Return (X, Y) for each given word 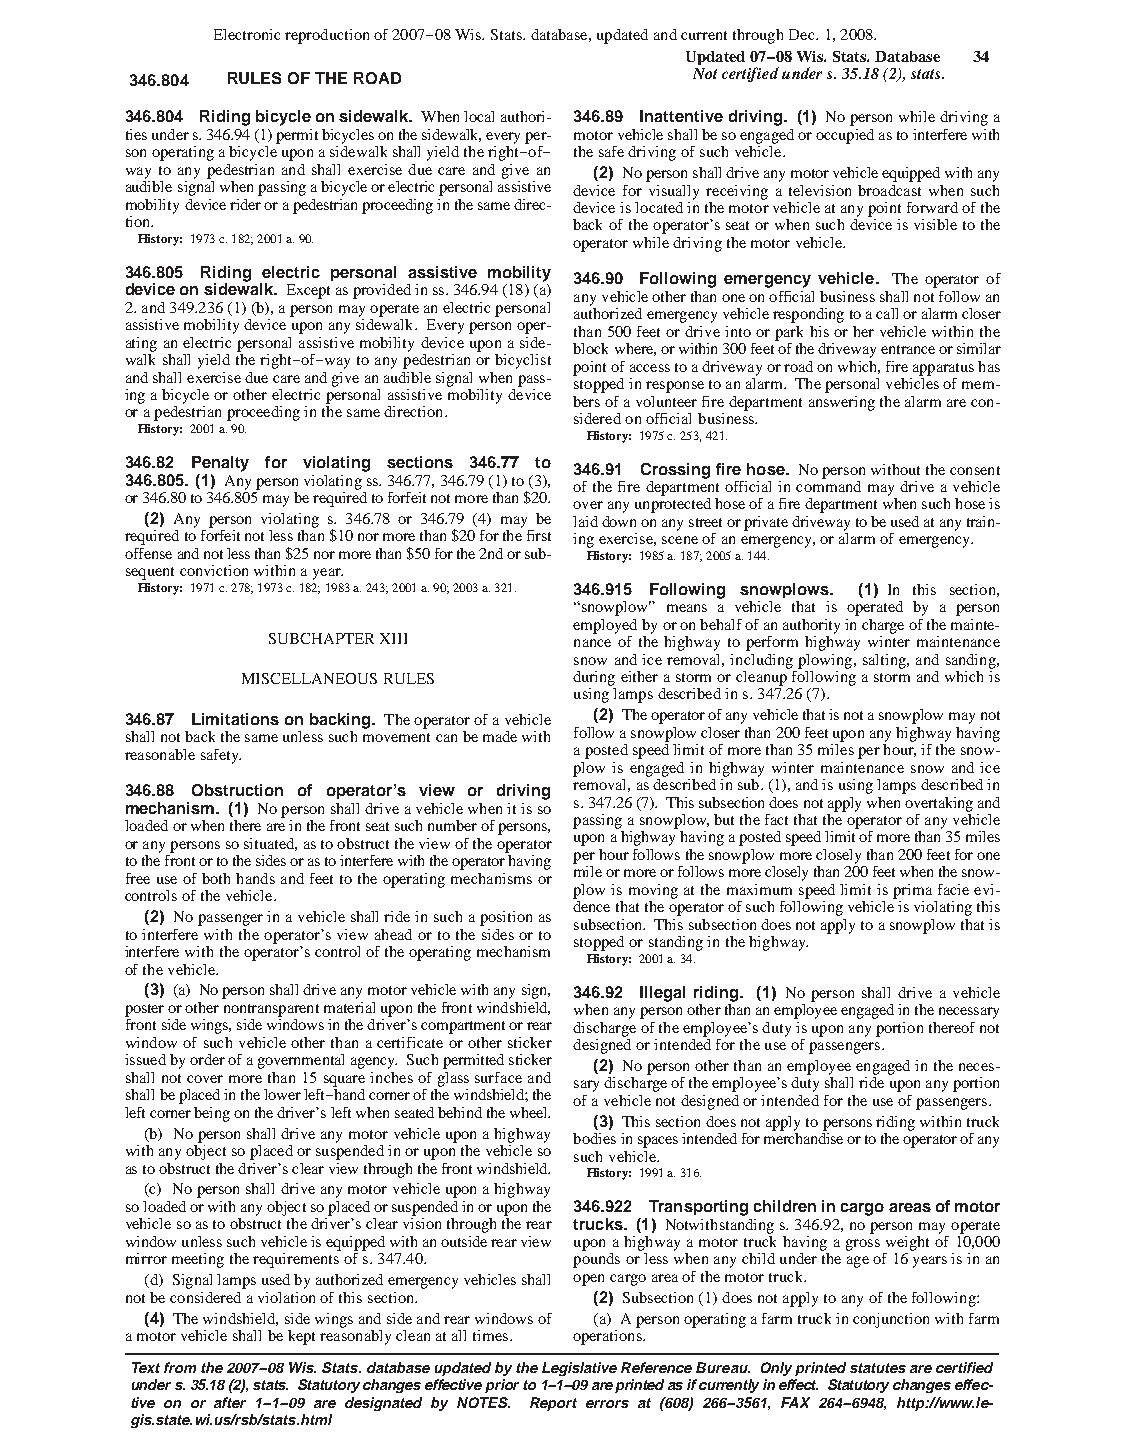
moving (653, 891)
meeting (198, 1260)
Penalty (220, 464)
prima (912, 891)
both (216, 878)
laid (585, 521)
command (828, 485)
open (588, 1280)
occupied (845, 136)
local (479, 116)
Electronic (247, 34)
